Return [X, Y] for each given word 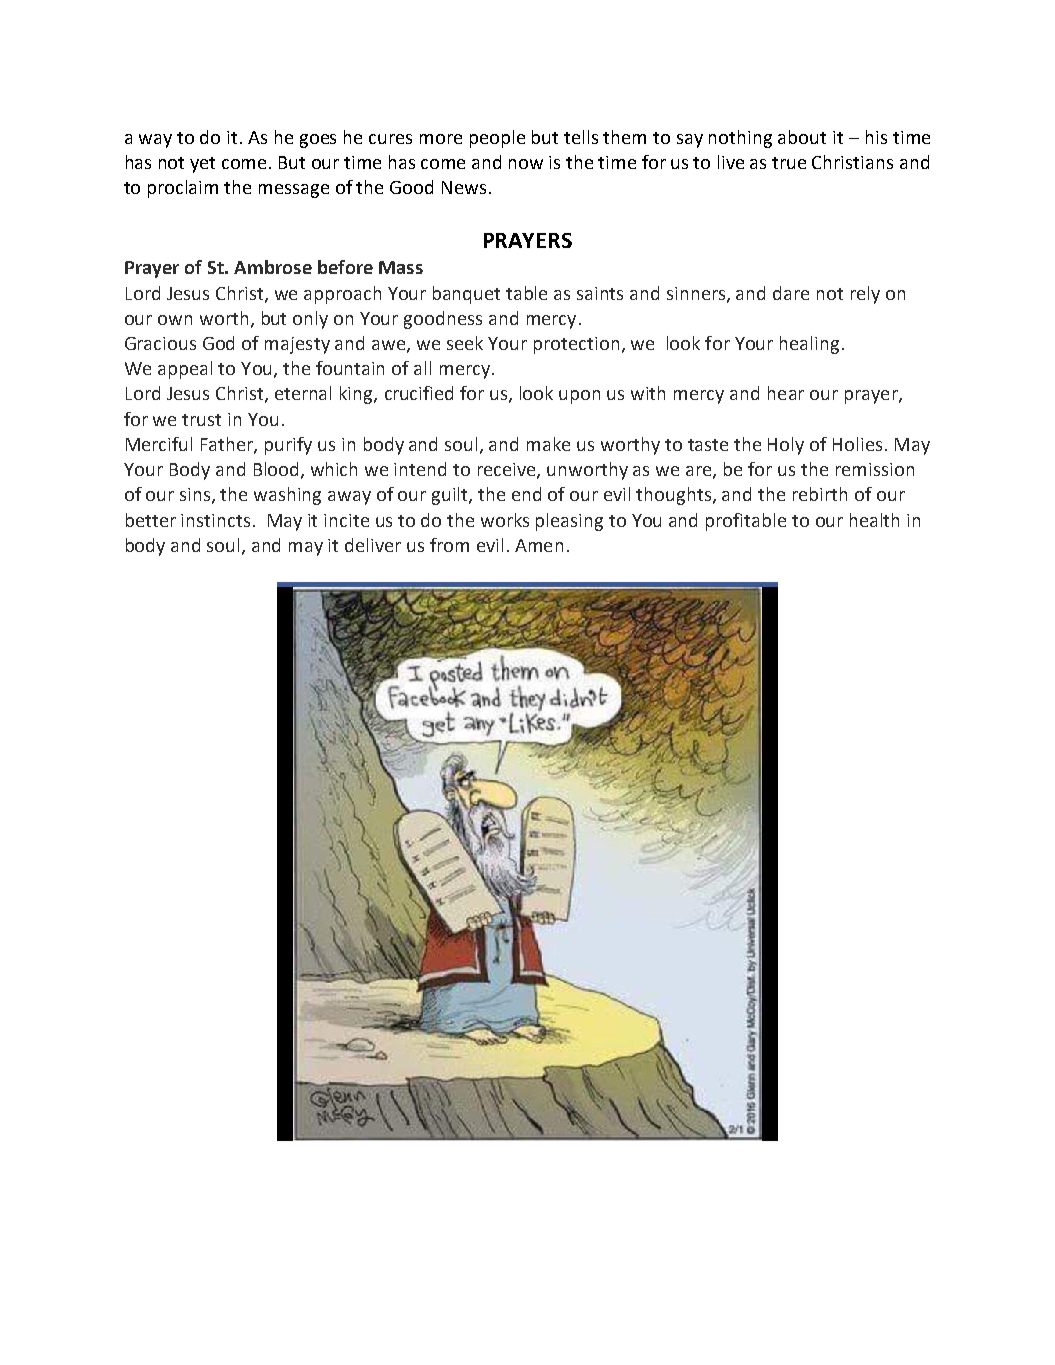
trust [201, 420]
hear [786, 393]
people [497, 139]
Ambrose [273, 267]
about [802, 137]
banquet [466, 295]
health [874, 520]
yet [202, 165]
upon [579, 397]
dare [791, 293]
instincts [215, 520]
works [505, 520]
